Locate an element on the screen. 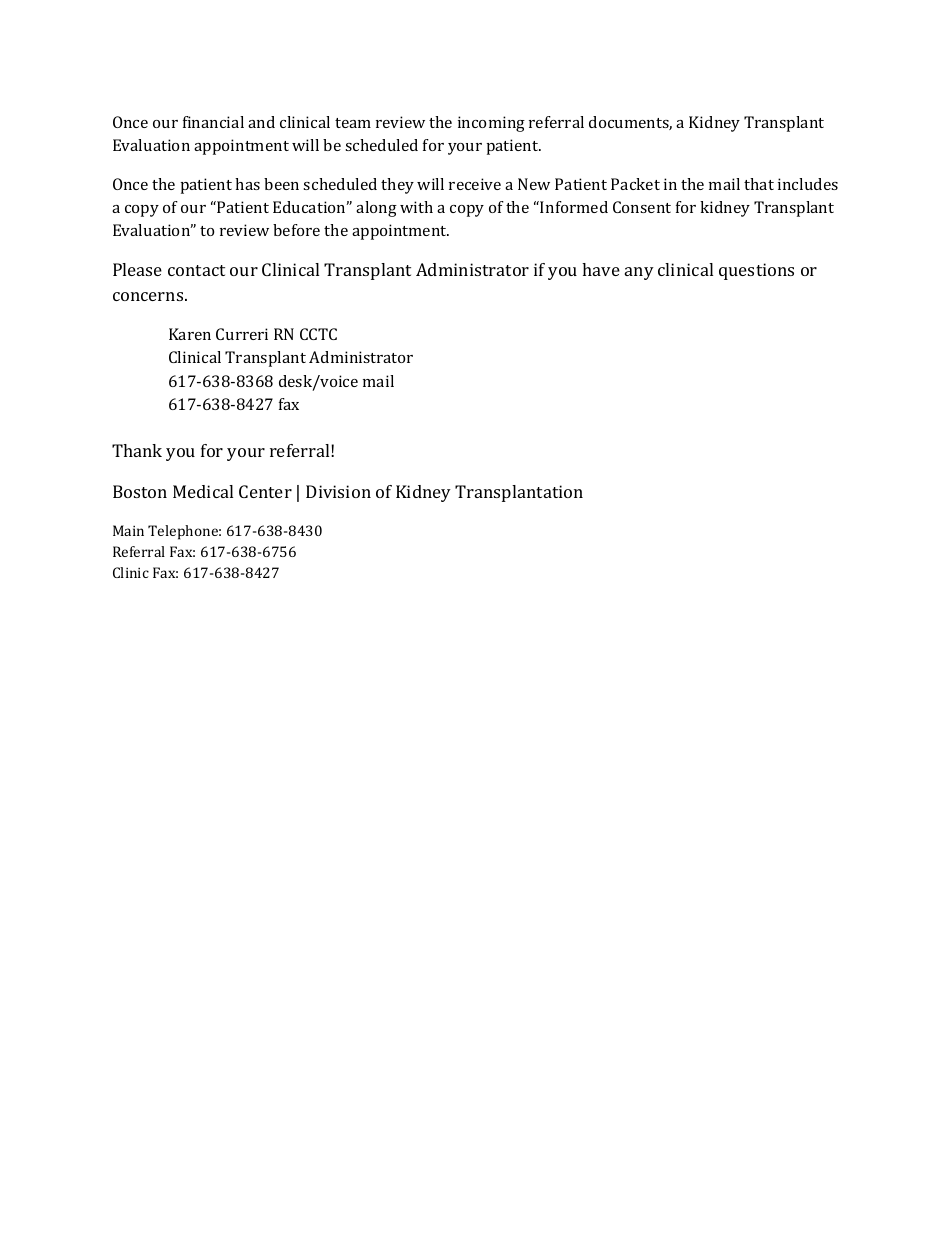  before is located at coordinates (296, 230).
